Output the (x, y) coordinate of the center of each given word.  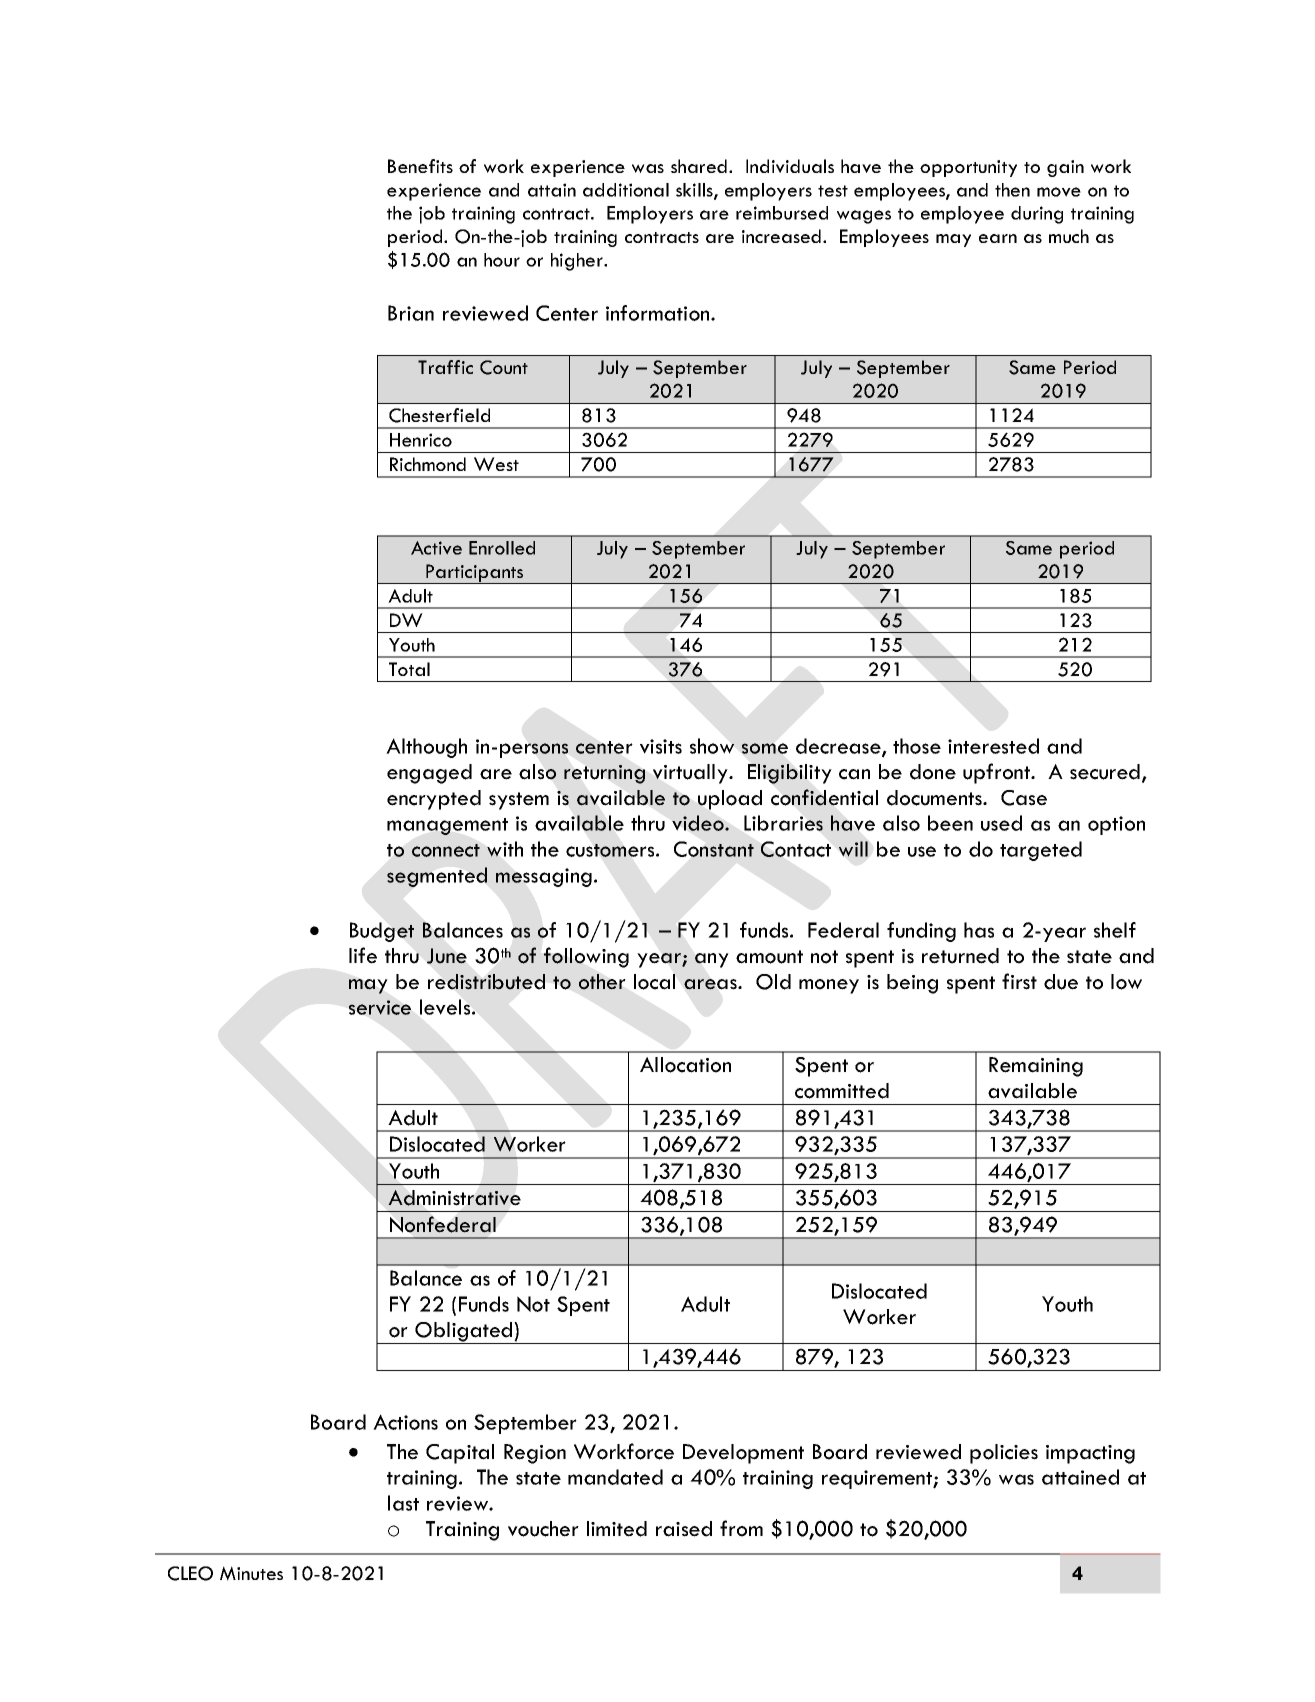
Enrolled (502, 548)
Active (436, 548)
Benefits (420, 166)
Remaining (1036, 1067)
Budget (382, 932)
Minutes (251, 1573)
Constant (714, 849)
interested (993, 746)
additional (626, 190)
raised (684, 1529)
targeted (1041, 851)
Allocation (685, 1065)
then (1012, 190)
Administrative (454, 1198)
